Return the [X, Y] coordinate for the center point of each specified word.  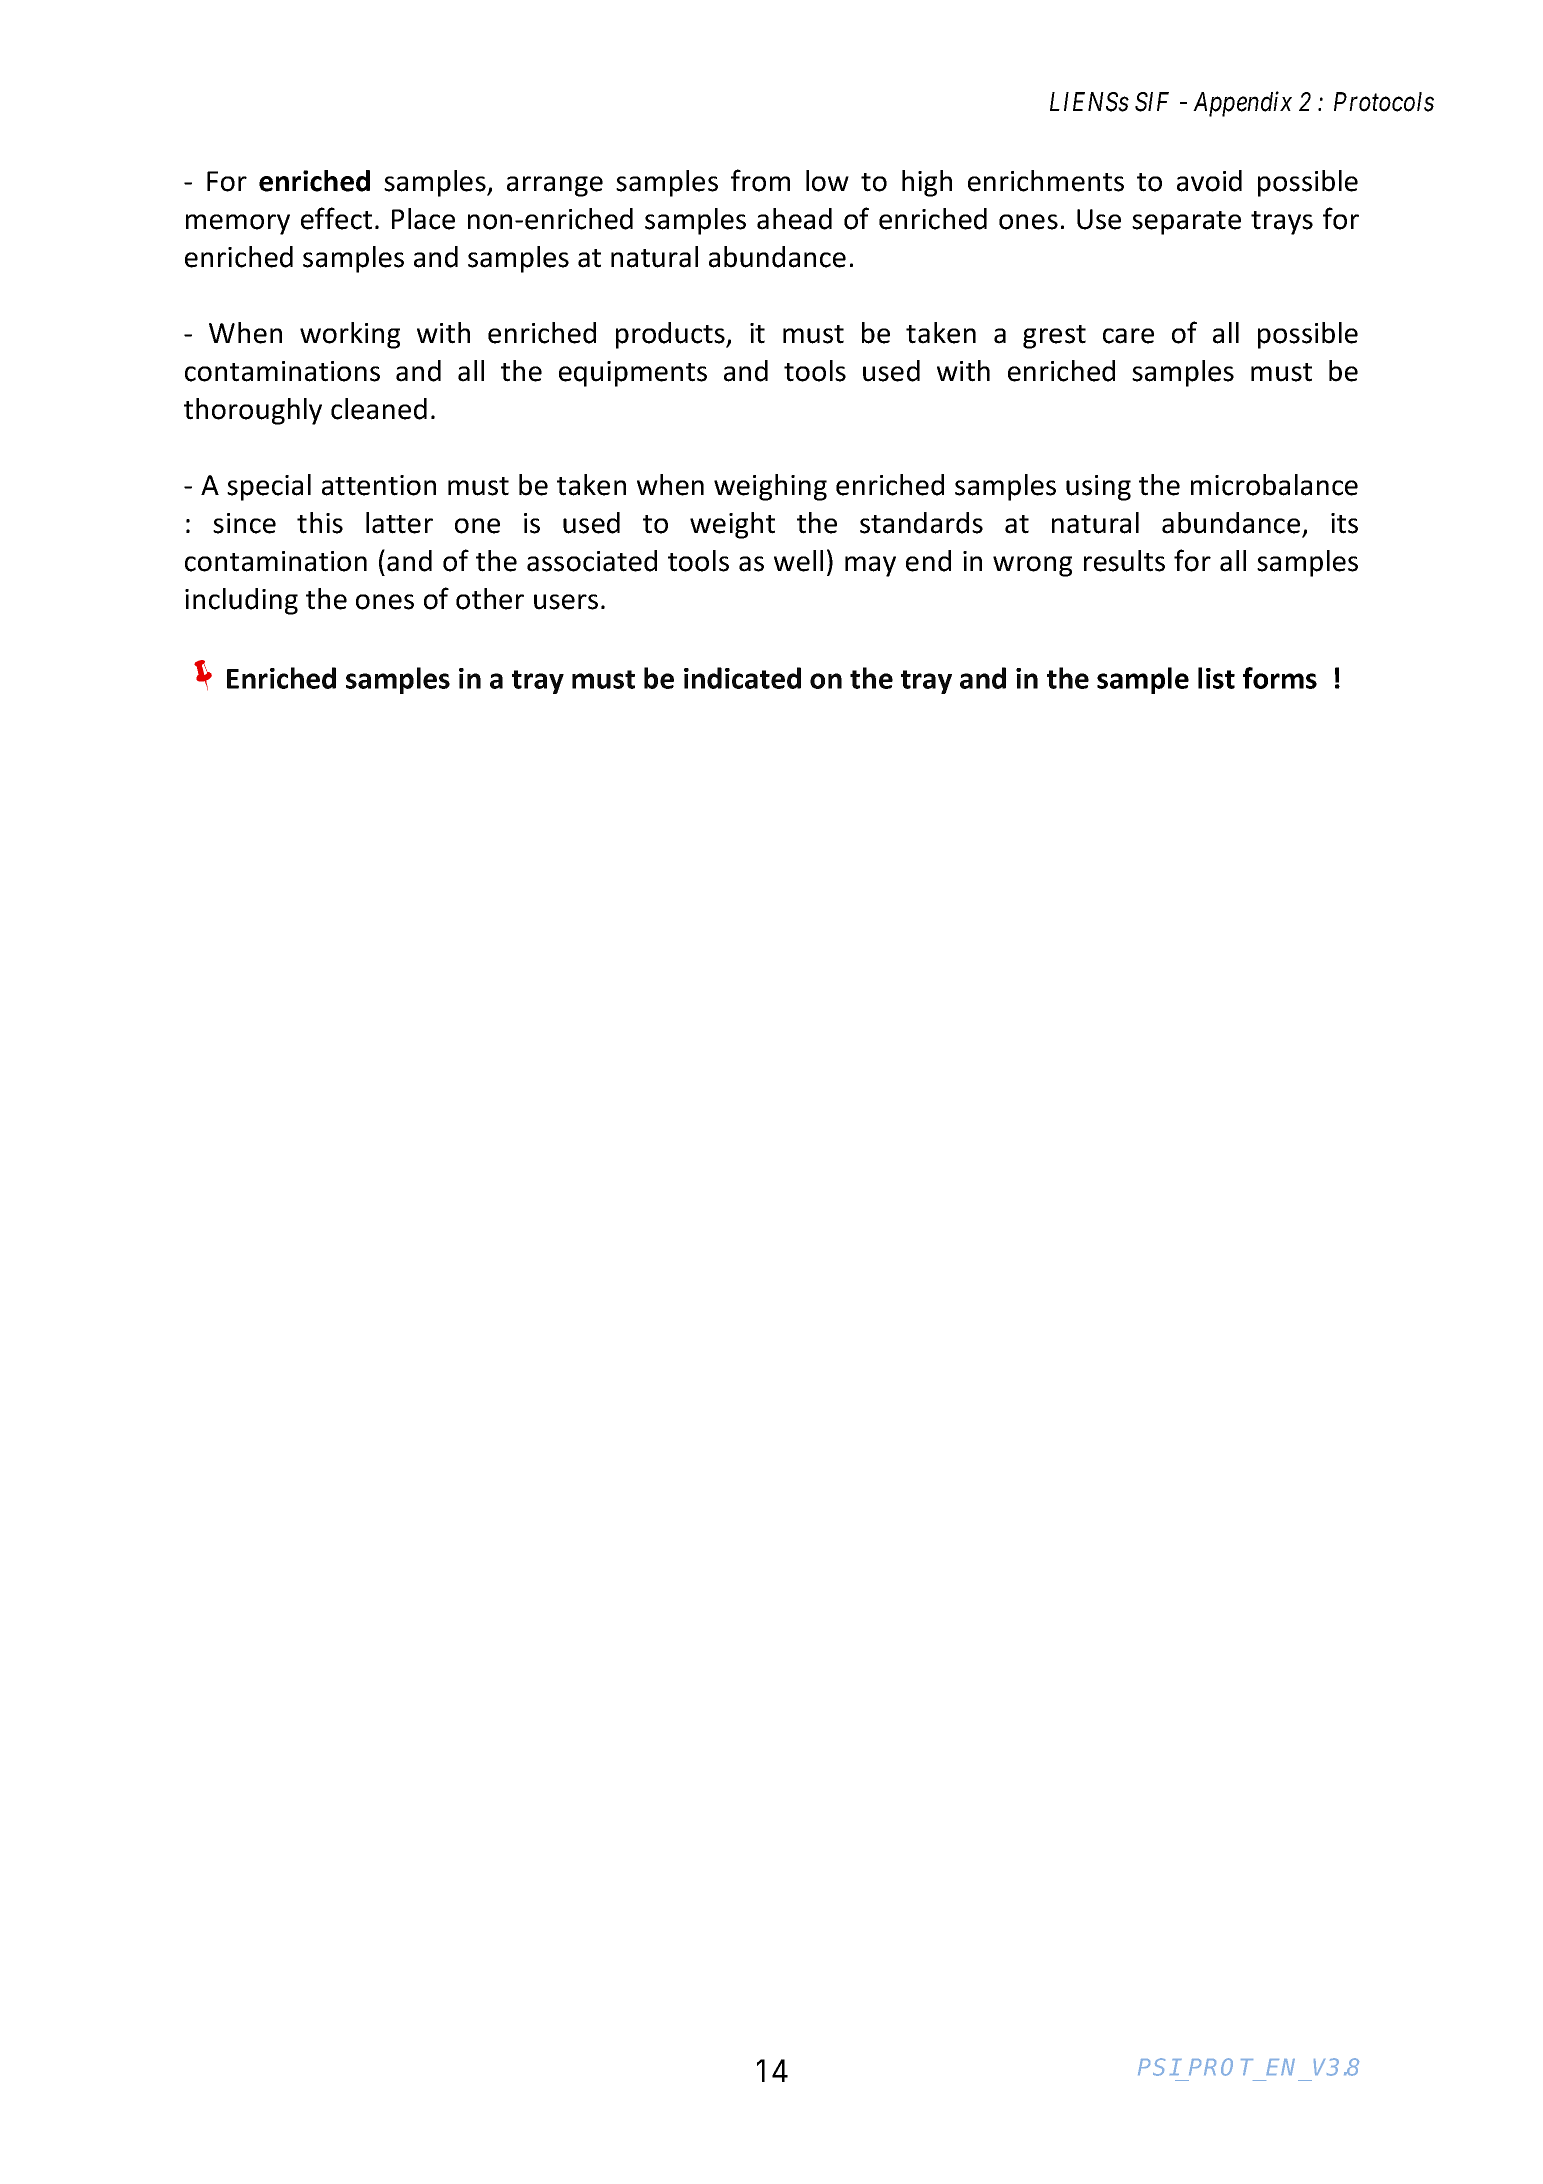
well [798, 561]
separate [1186, 223]
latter [399, 523]
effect [336, 218]
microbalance [1274, 485]
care [1128, 336]
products [671, 335]
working [350, 335]
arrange [555, 186]
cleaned [379, 409]
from [760, 180]
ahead [794, 219]
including [241, 601]
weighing [770, 487]
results [1124, 561]
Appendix [1242, 104]
